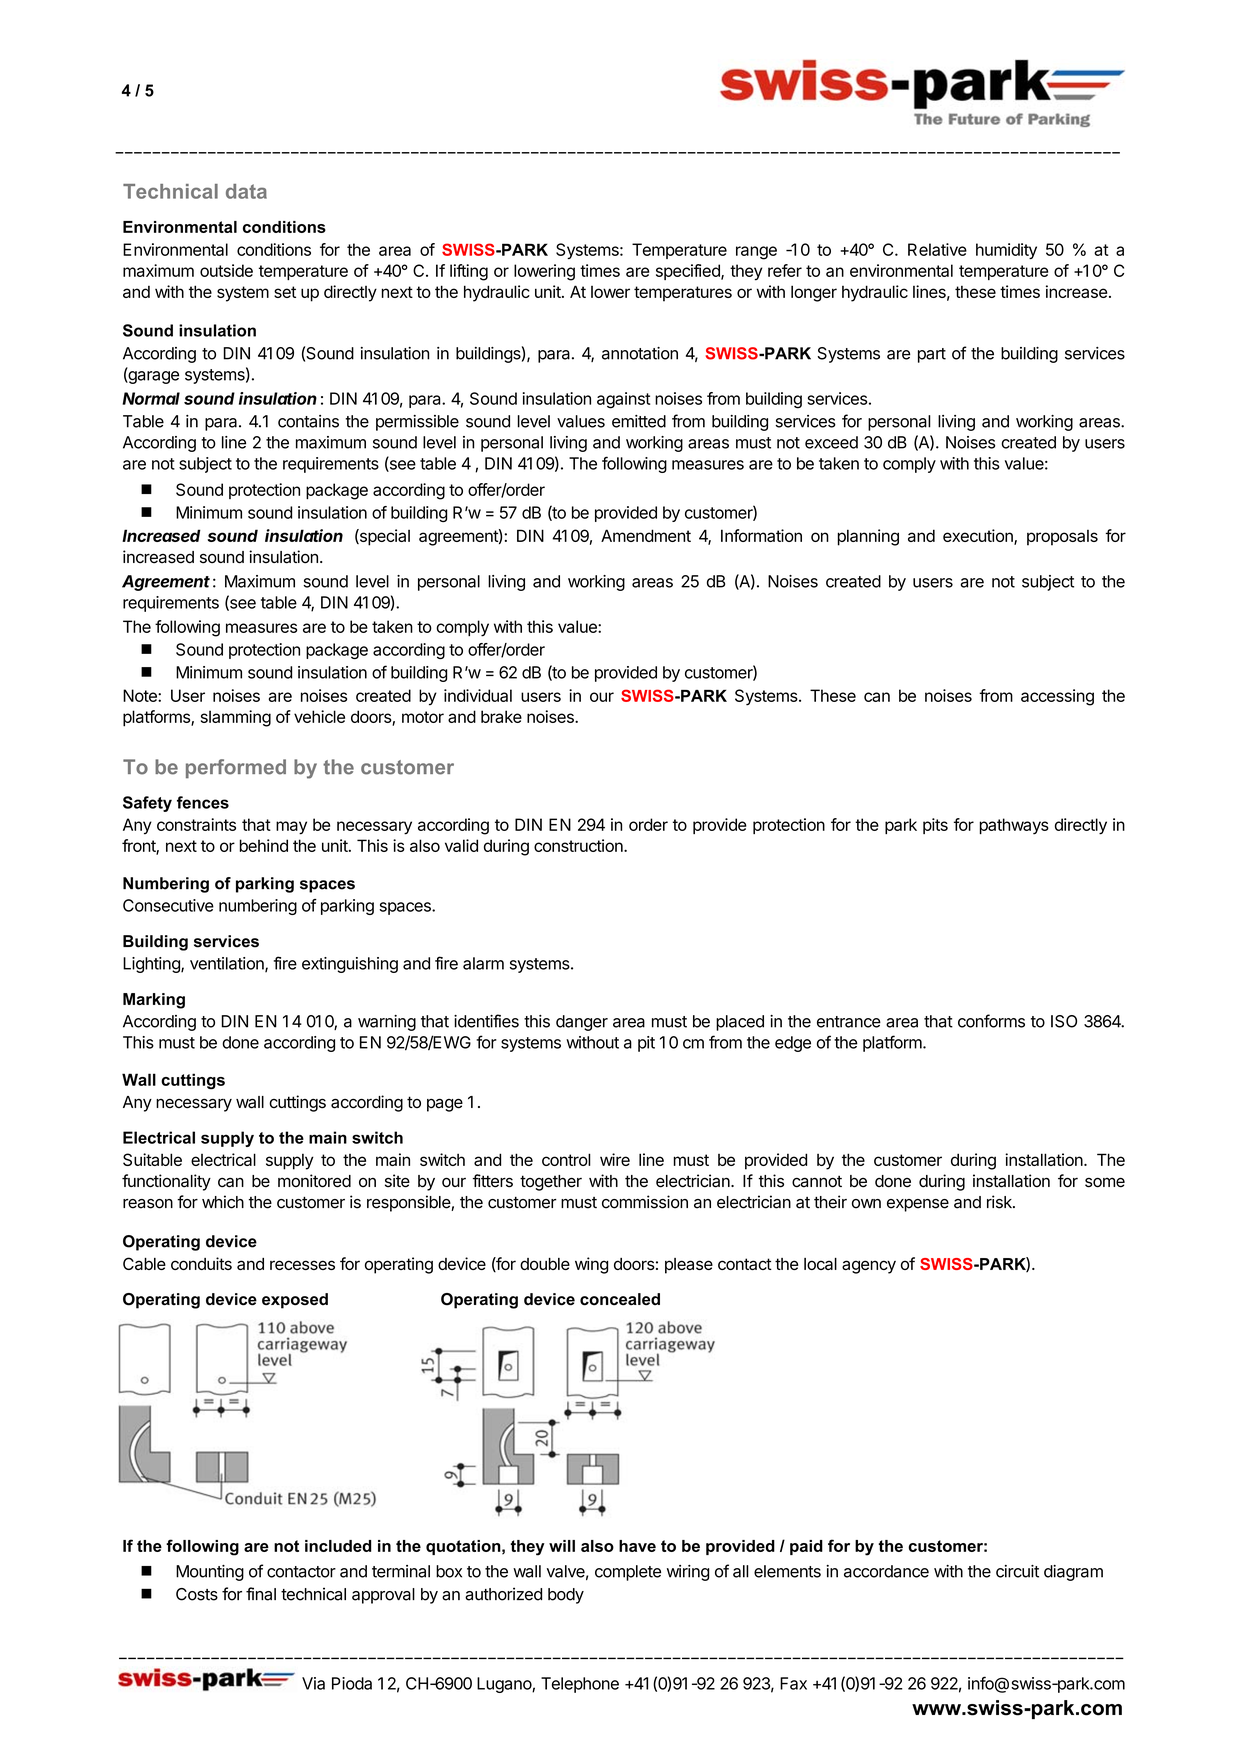 The height and width of the document is (1751, 1238). I want to click on final, so click(261, 1594).
